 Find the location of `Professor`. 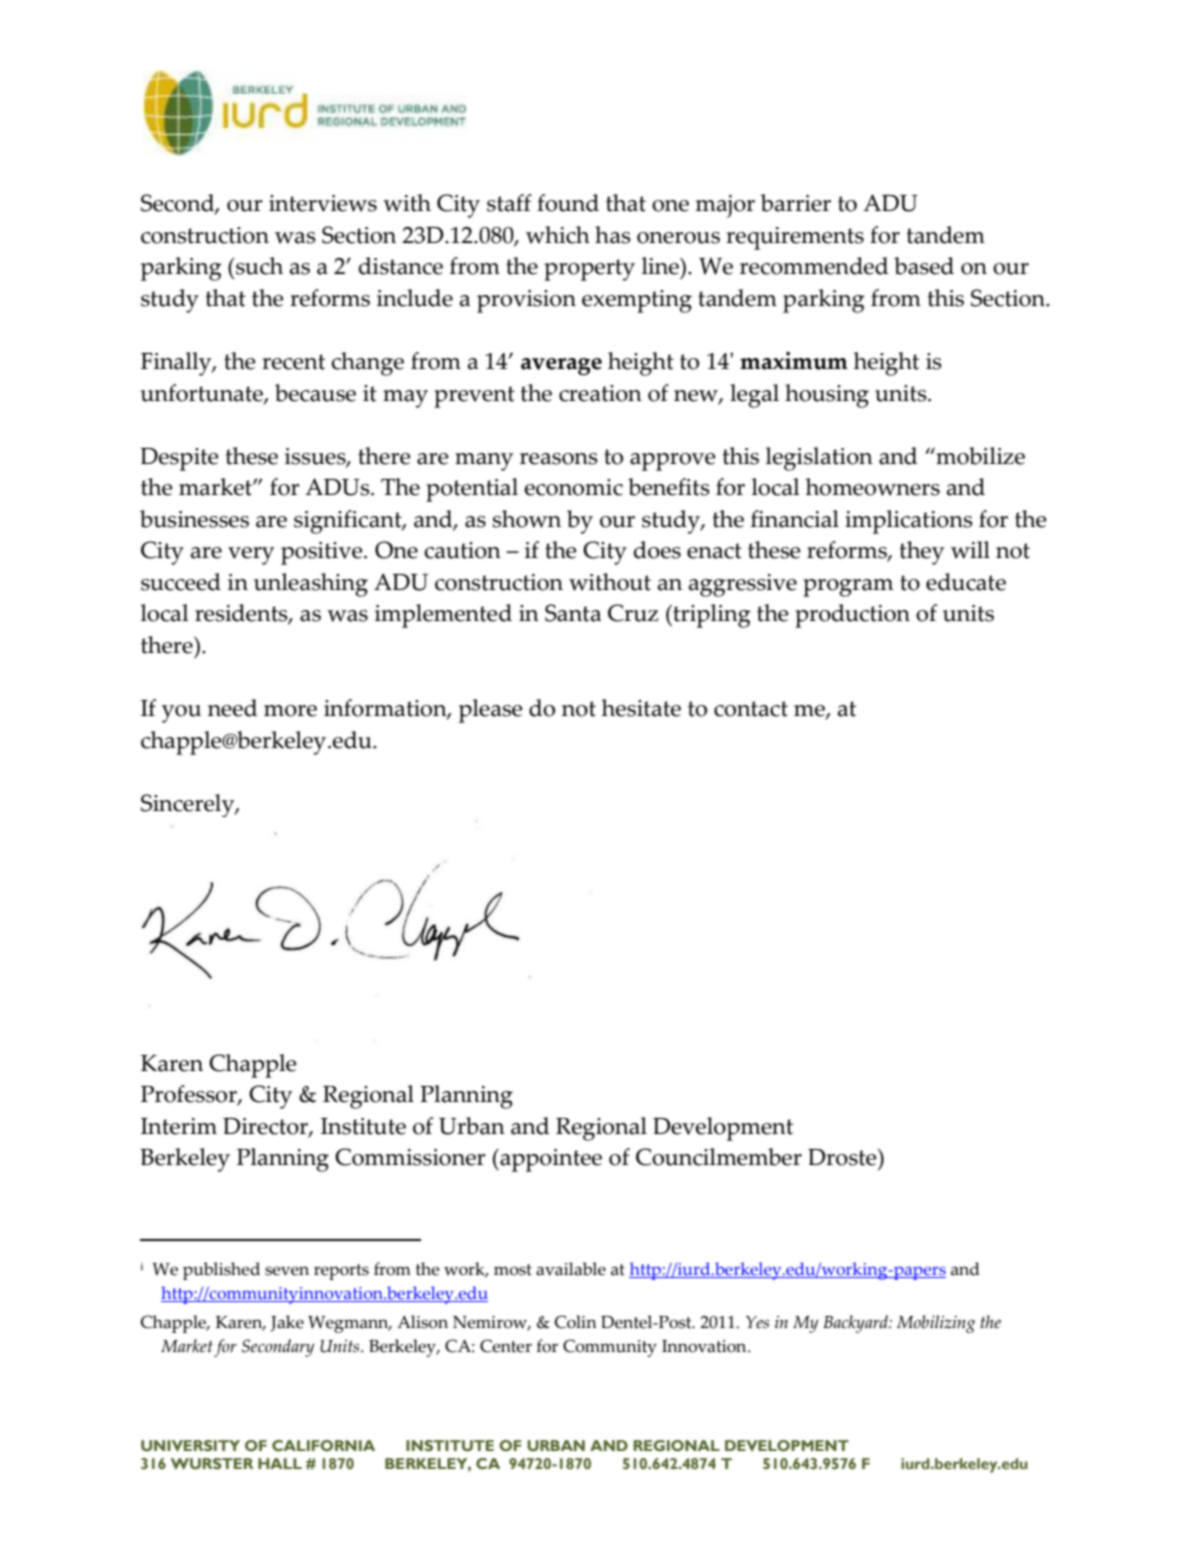

Professor is located at coordinates (190, 1095).
